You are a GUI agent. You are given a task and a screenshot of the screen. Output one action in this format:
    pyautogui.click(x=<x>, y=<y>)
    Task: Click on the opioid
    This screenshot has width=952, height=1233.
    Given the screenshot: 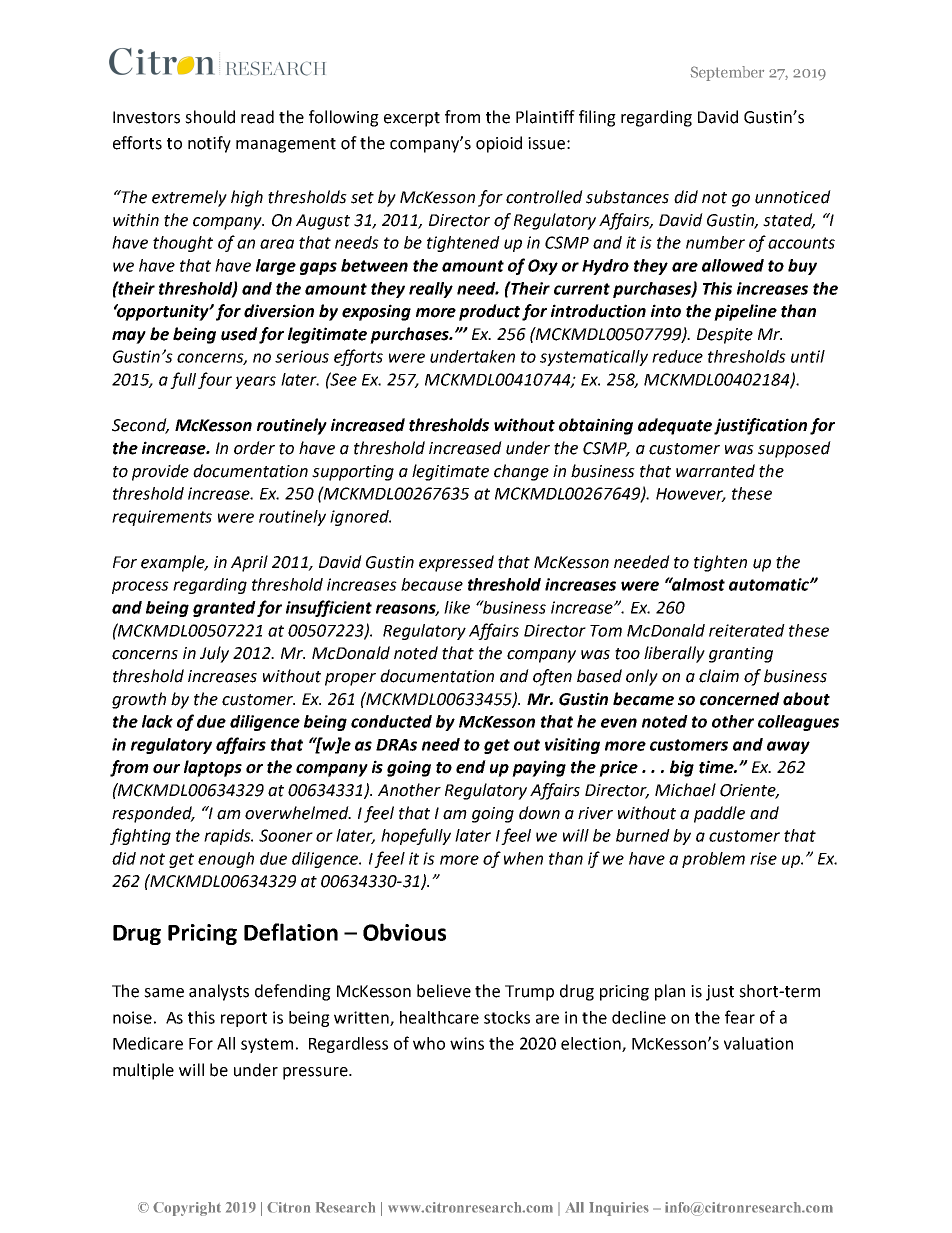 What is the action you would take?
    pyautogui.click(x=499, y=144)
